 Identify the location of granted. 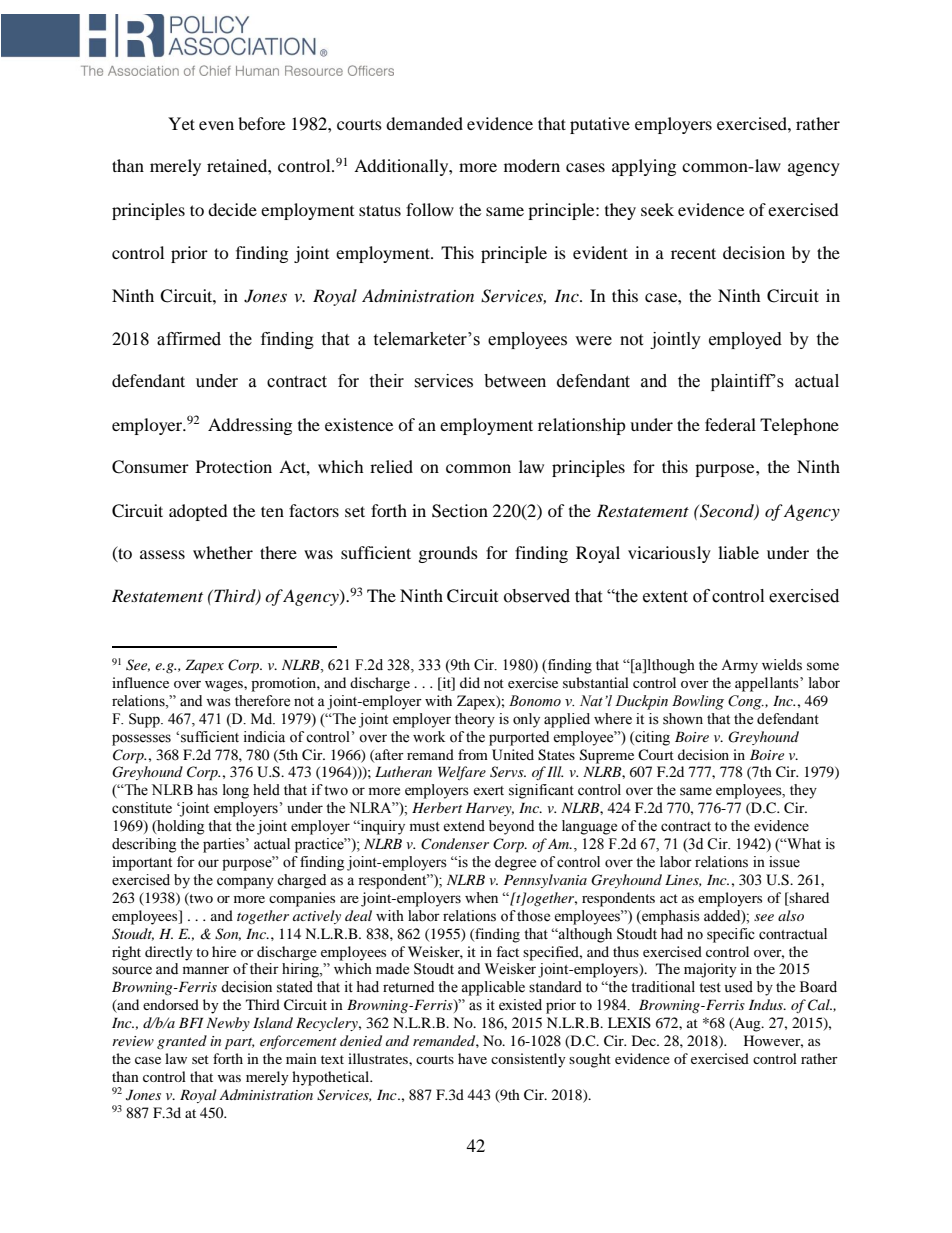
(182, 1042).
